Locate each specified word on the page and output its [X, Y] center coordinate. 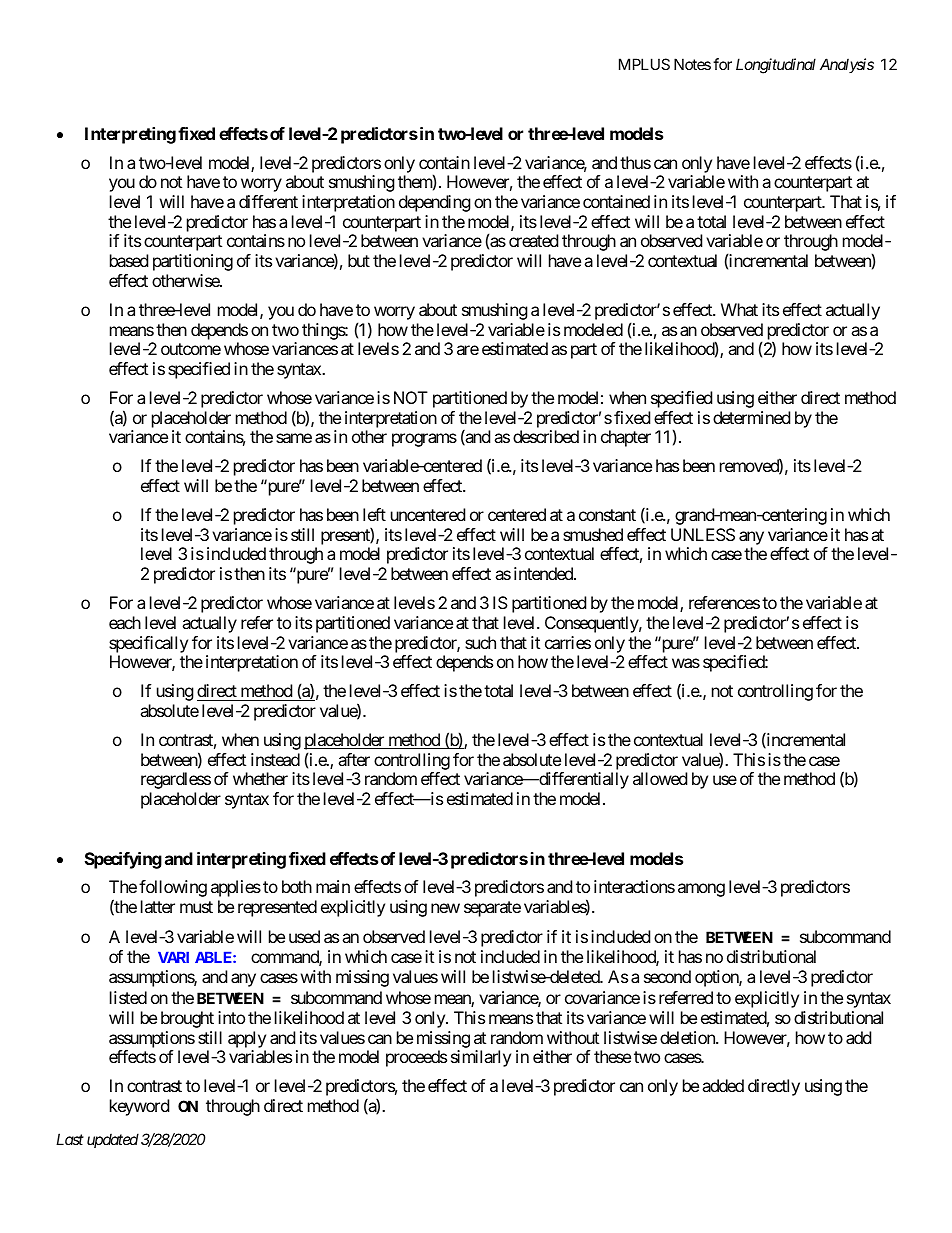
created [533, 240]
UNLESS [703, 534]
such [480, 642]
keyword [139, 1107]
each [125, 622]
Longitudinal [776, 66]
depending [435, 203]
